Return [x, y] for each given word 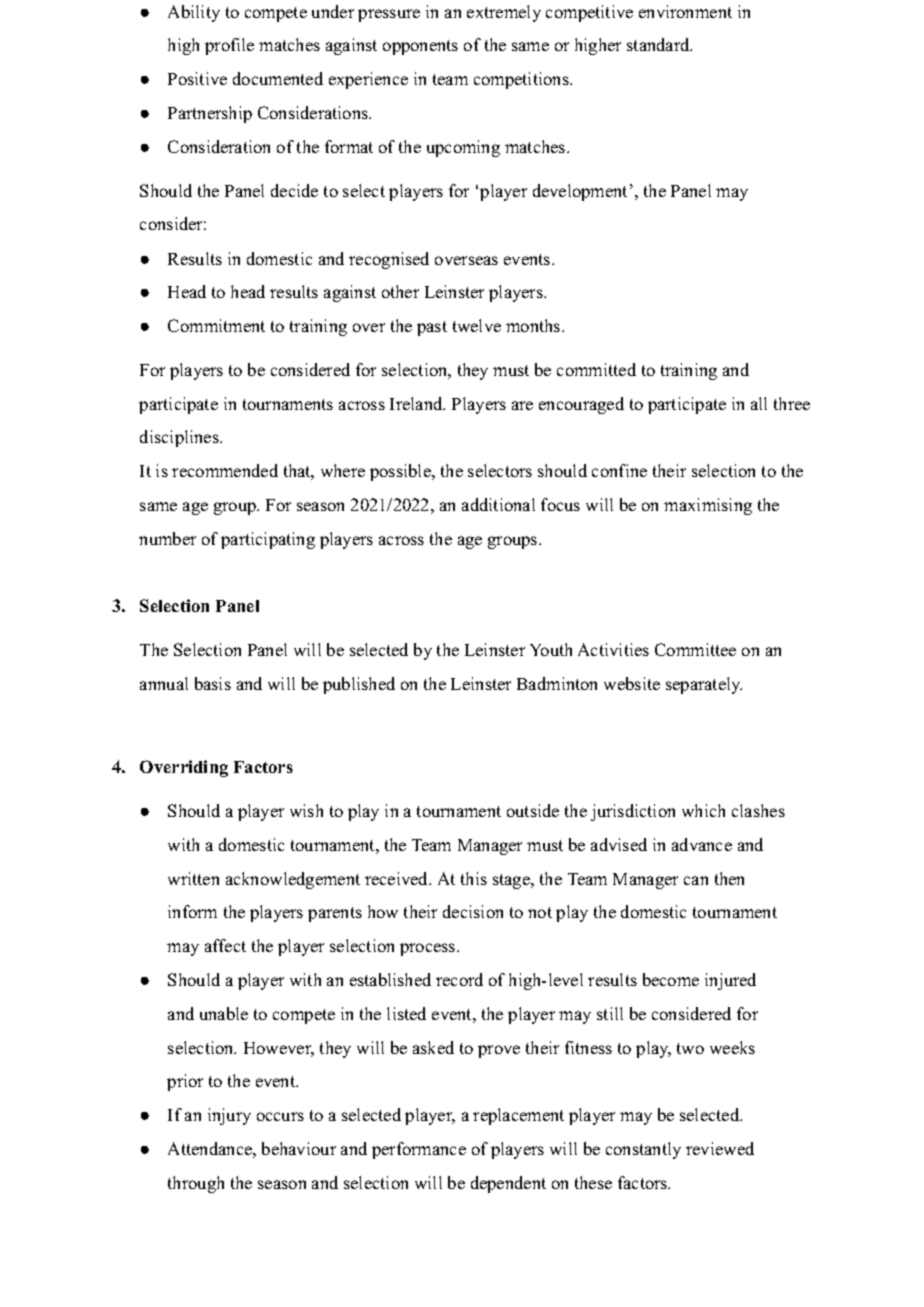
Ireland [417, 403]
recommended [225, 470]
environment [685, 11]
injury [229, 1116]
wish [306, 810]
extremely [504, 13]
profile [229, 46]
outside [533, 810]
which [703, 810]
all [759, 403]
